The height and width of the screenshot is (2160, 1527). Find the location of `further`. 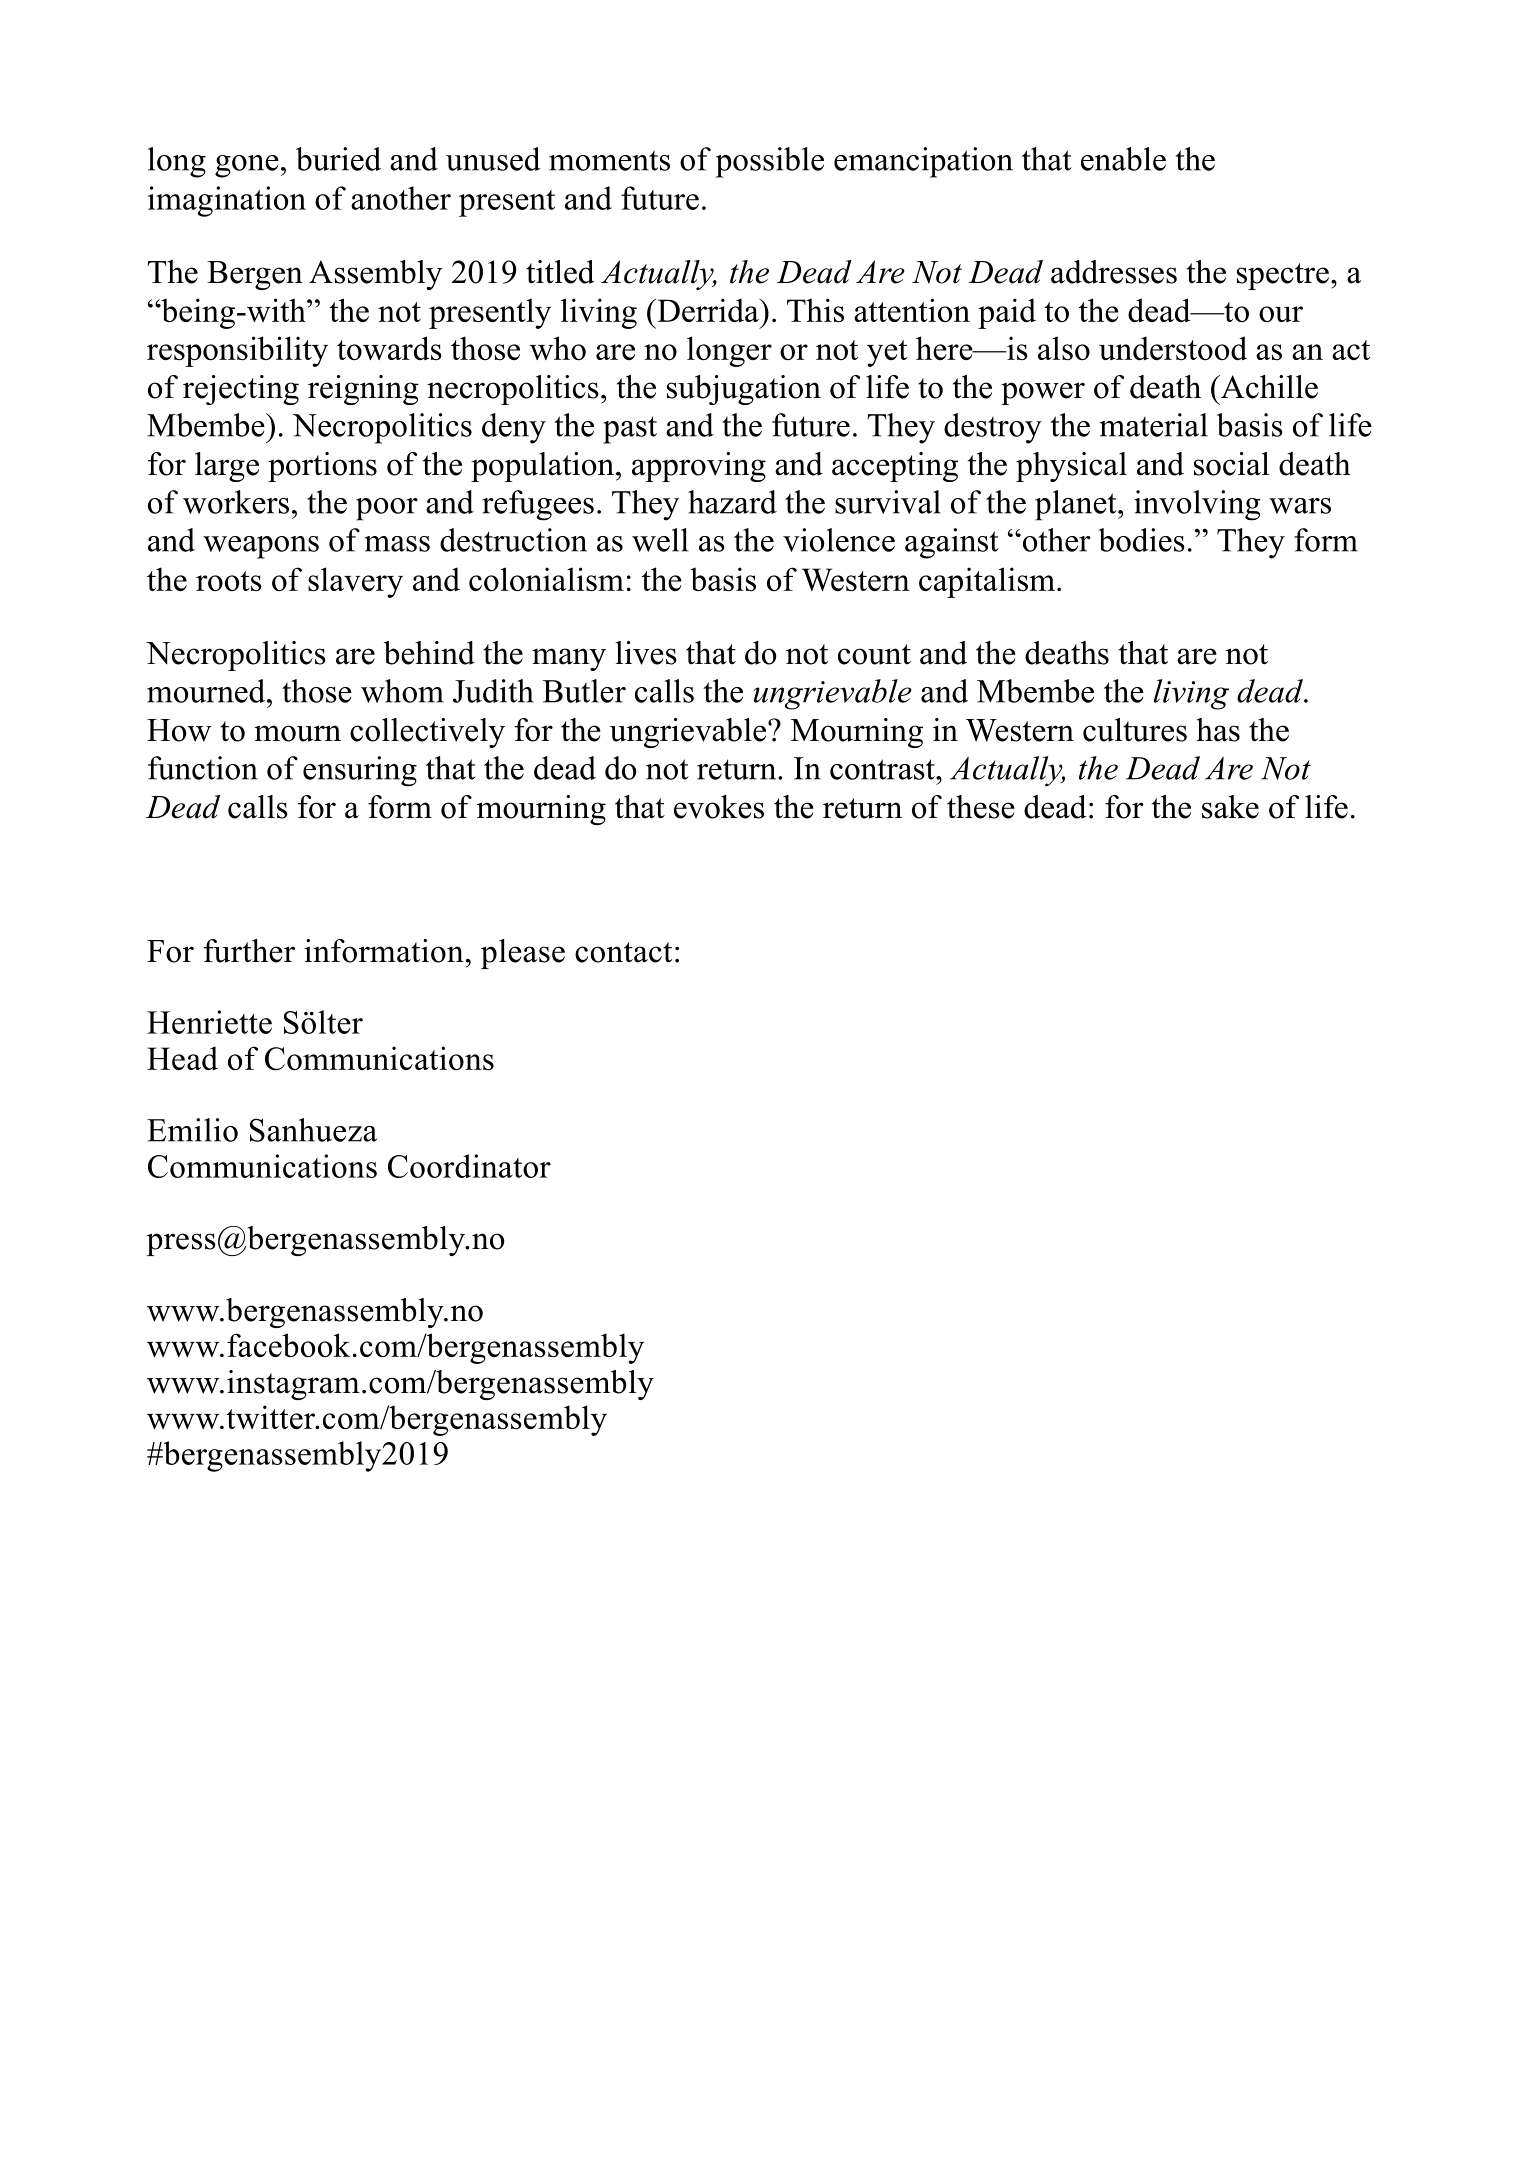

further is located at coordinates (249, 951).
